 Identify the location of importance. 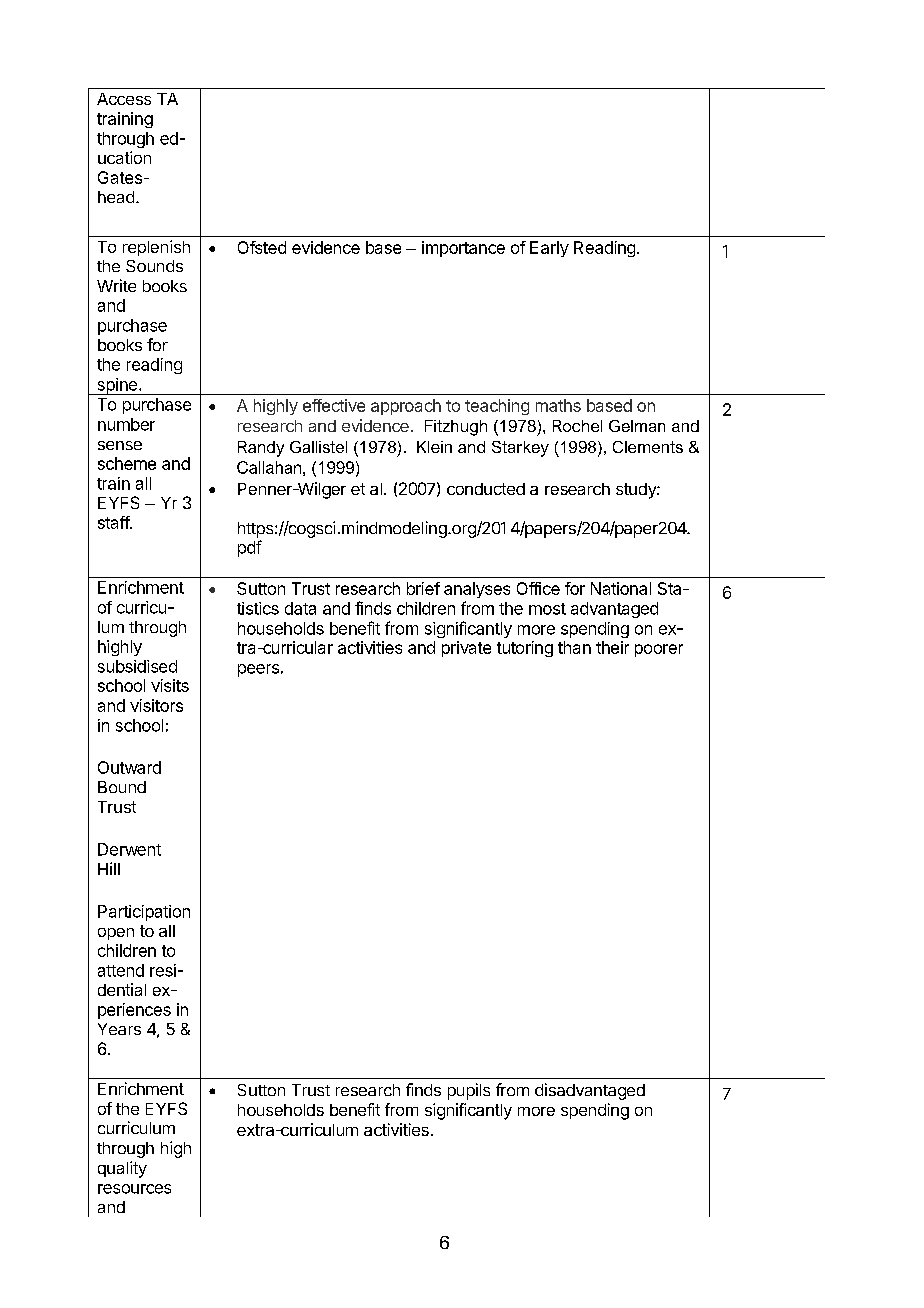
(463, 249).
